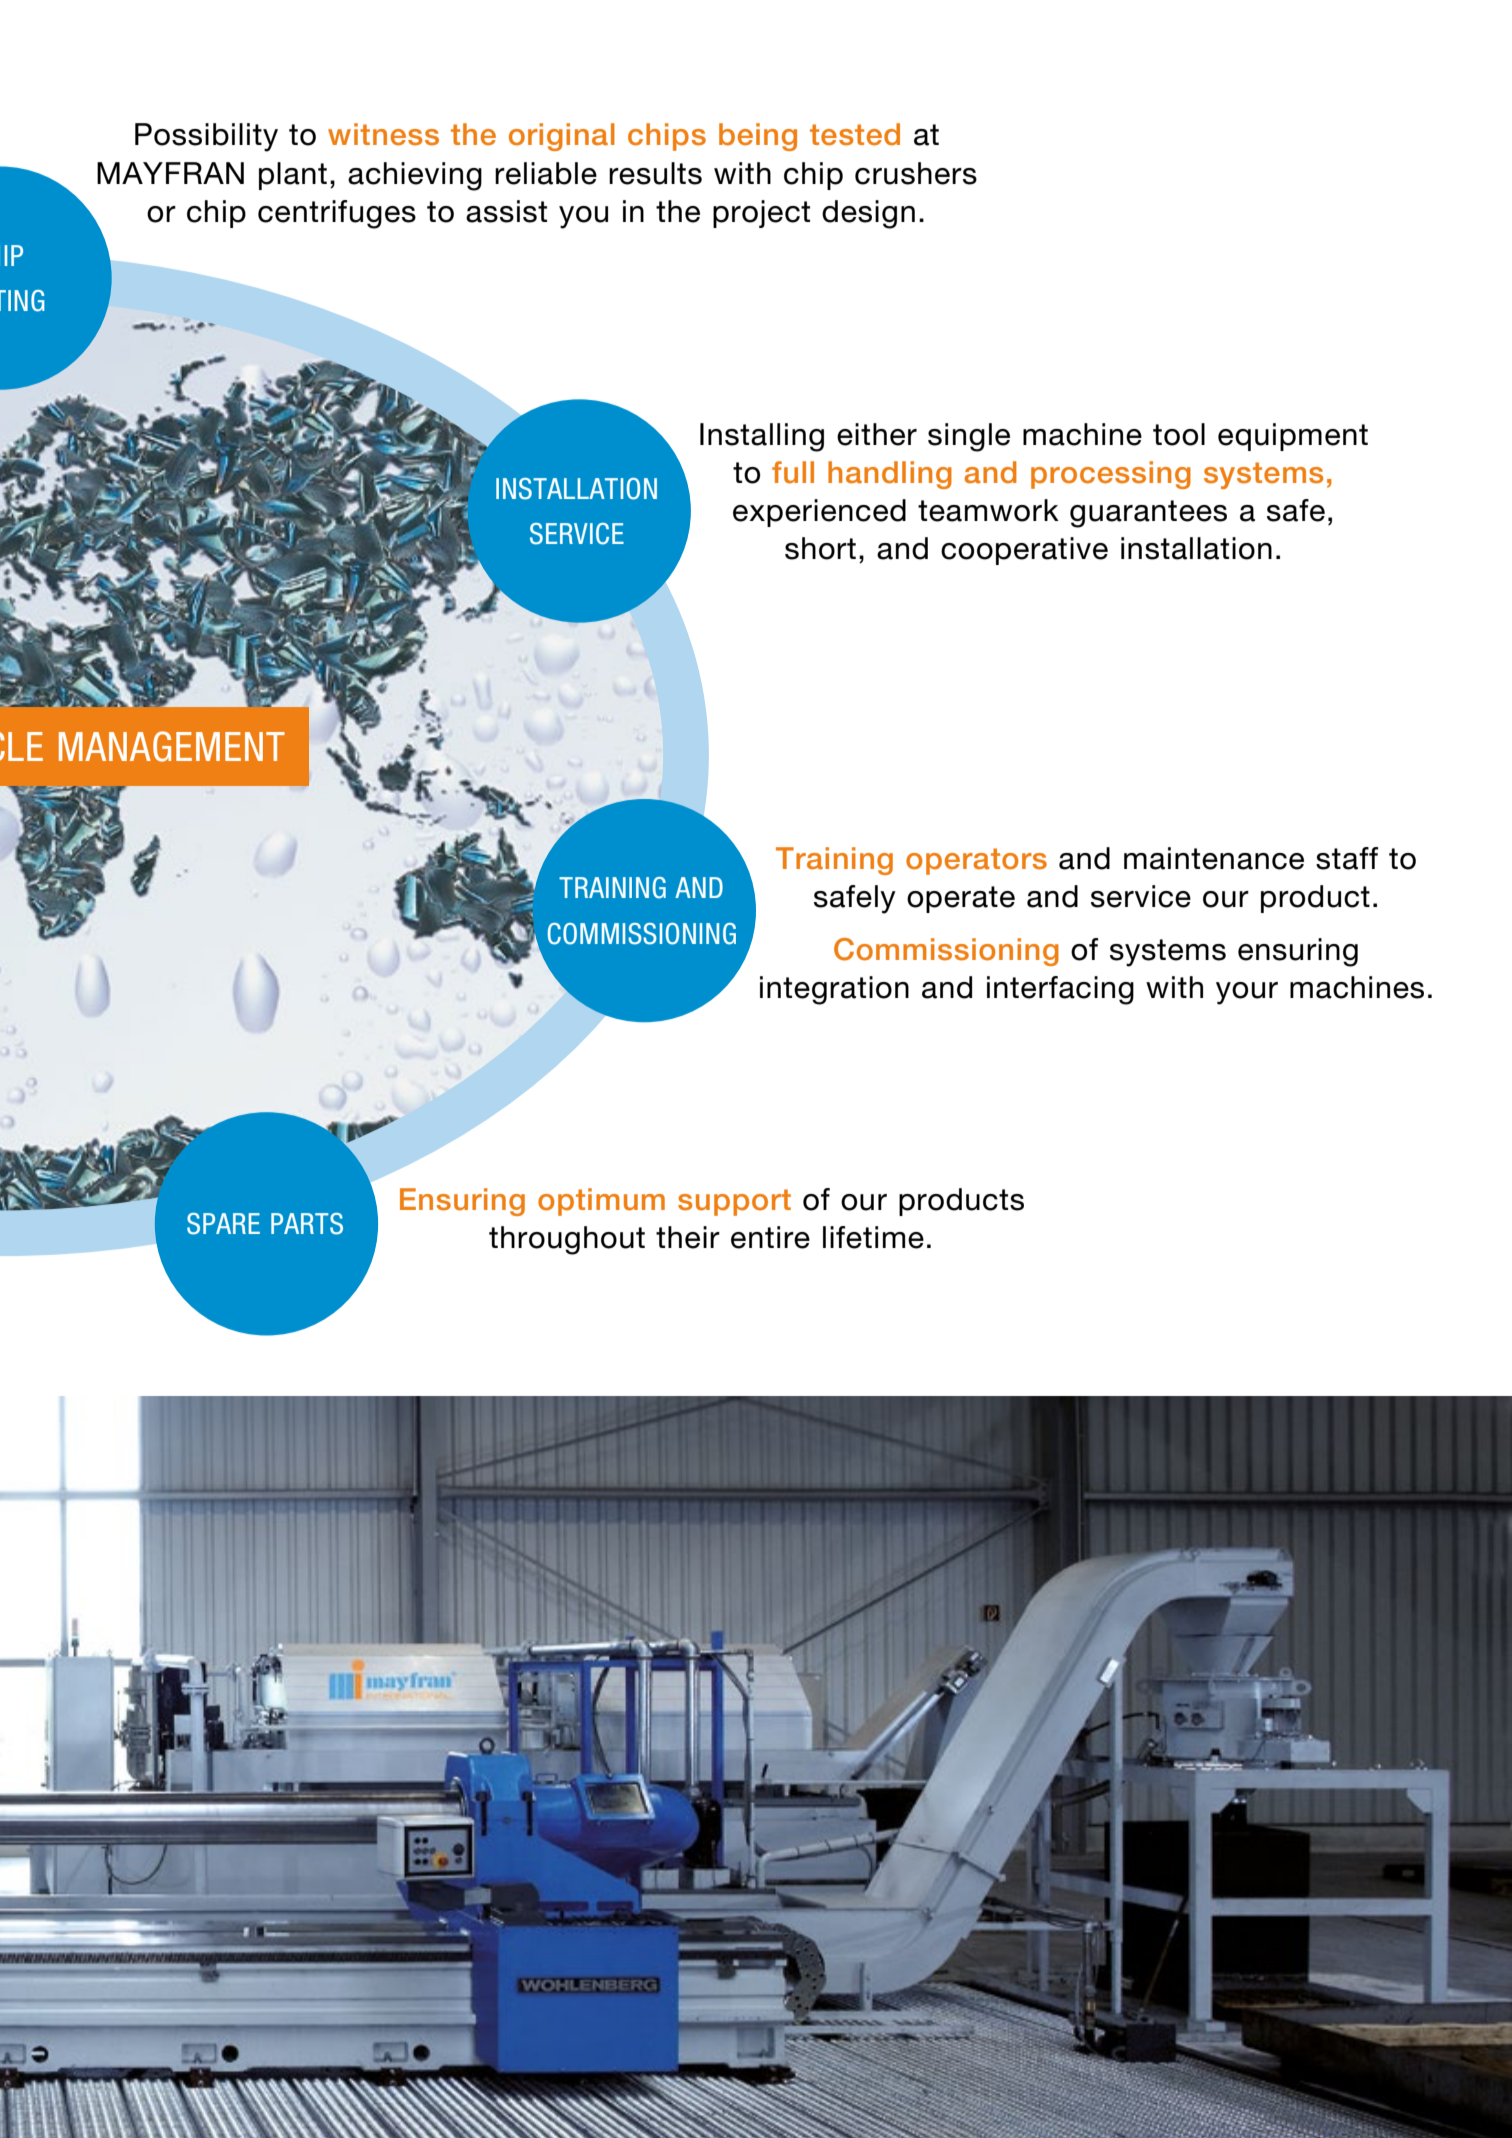 This image has height=2138, width=1512. I want to click on Installing, so click(762, 437).
